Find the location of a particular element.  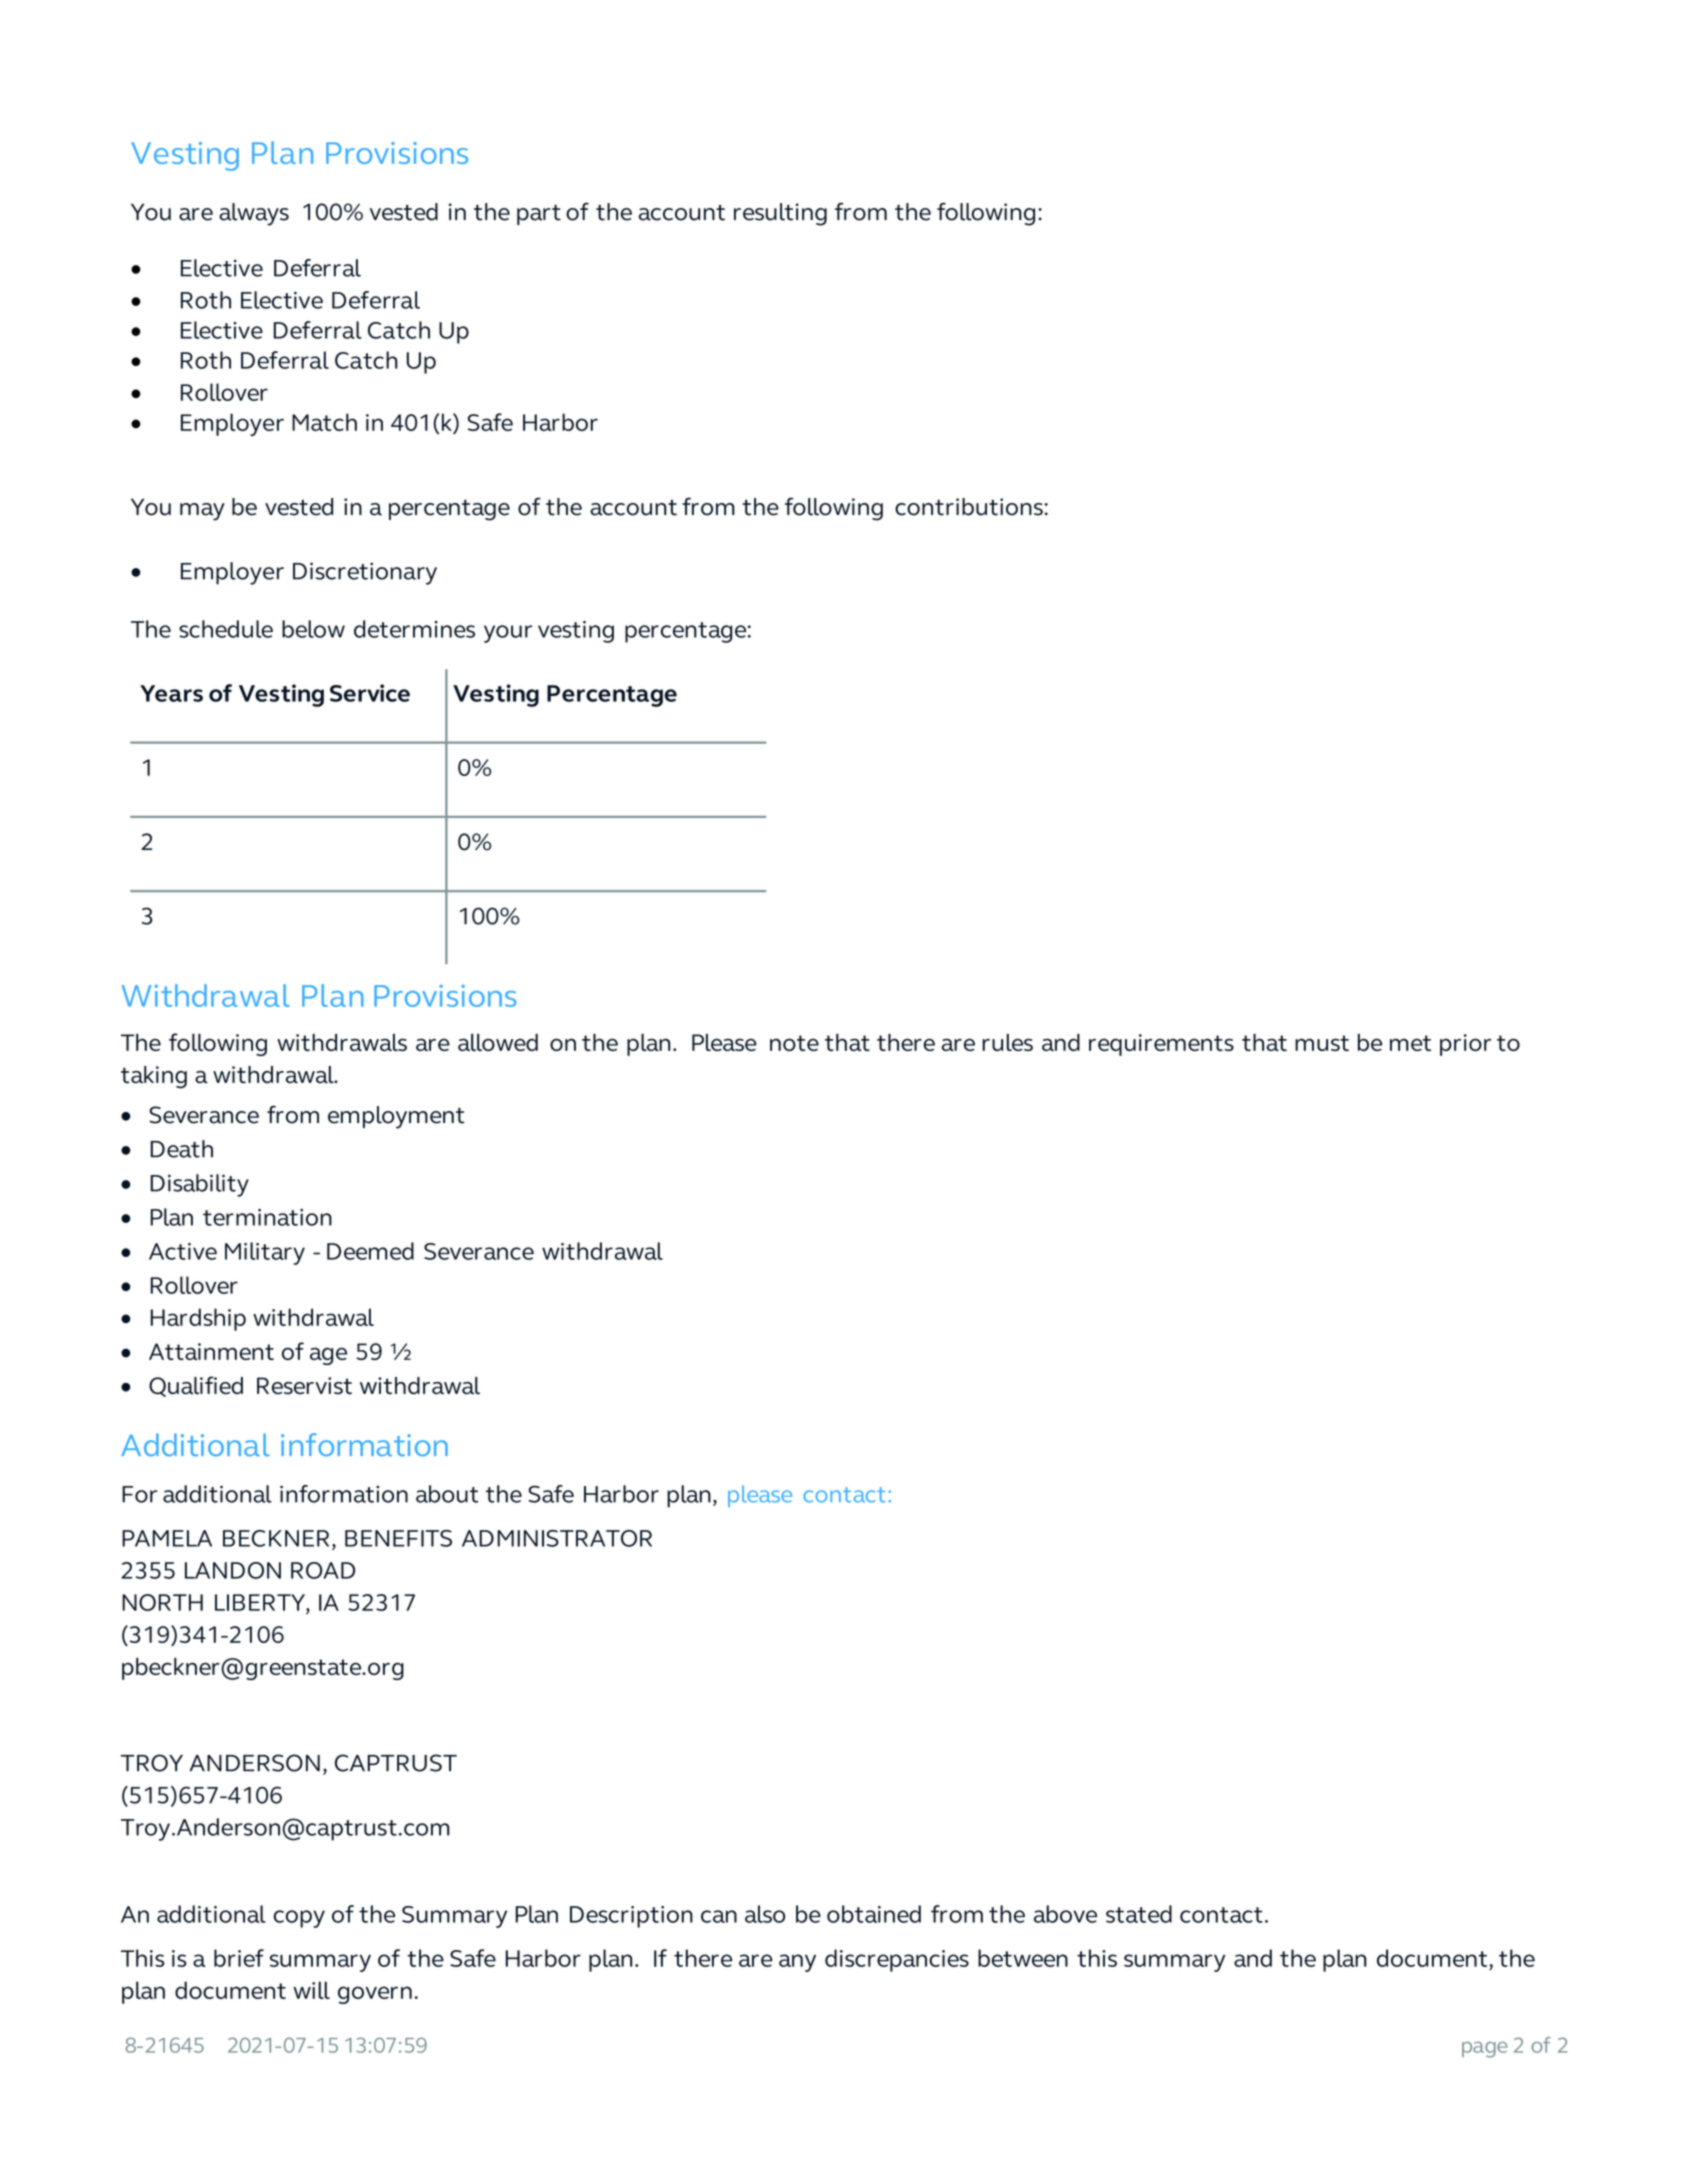

employment is located at coordinates (396, 1117).
